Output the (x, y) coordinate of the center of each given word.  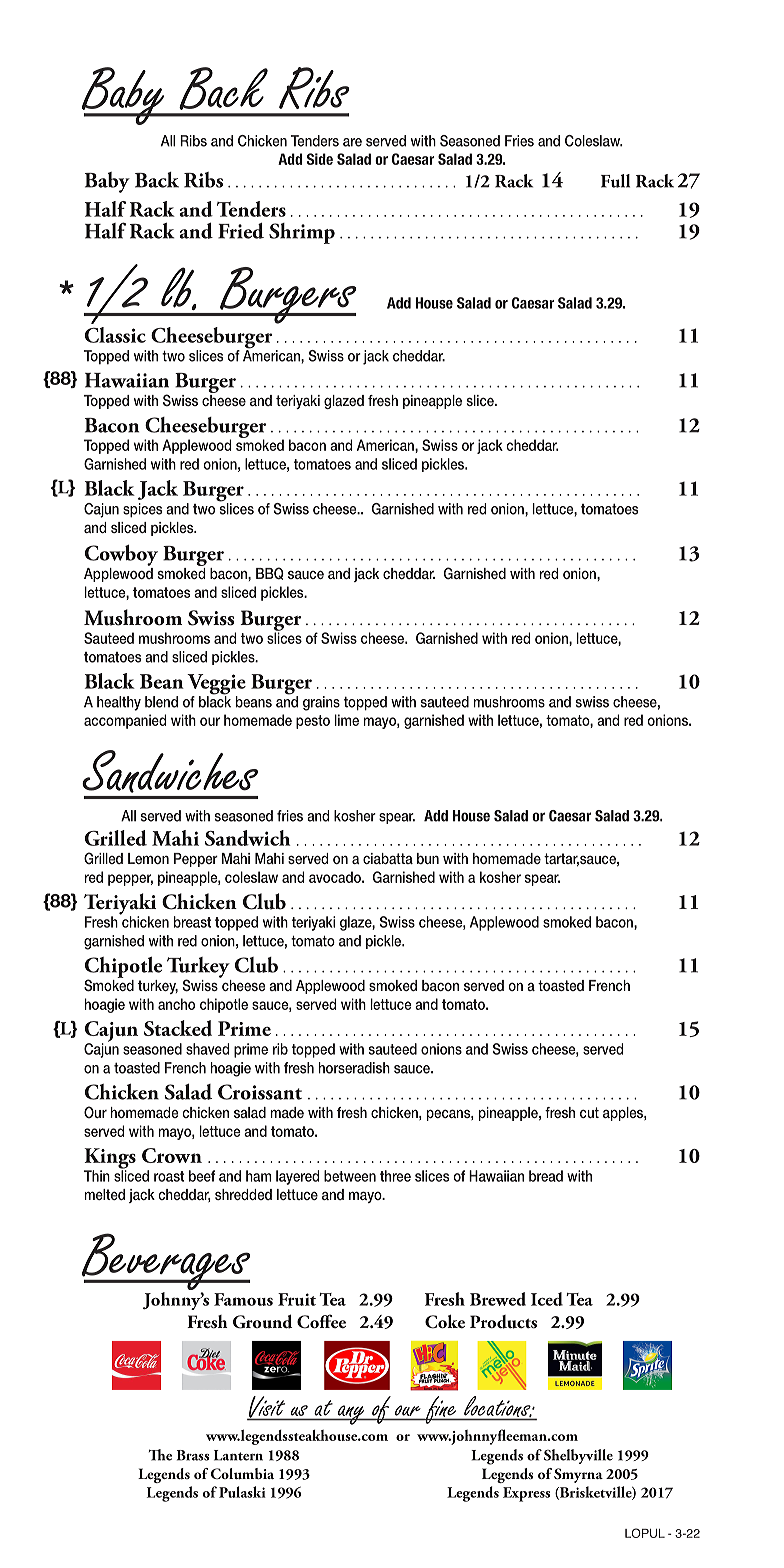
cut (589, 1112)
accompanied (125, 721)
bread (546, 1176)
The (160, 1455)
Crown (172, 1155)
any (351, 1415)
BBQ (270, 573)
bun (428, 858)
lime (347, 720)
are (352, 142)
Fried (241, 231)
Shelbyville (578, 1456)
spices (142, 510)
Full (615, 181)
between (350, 1176)
